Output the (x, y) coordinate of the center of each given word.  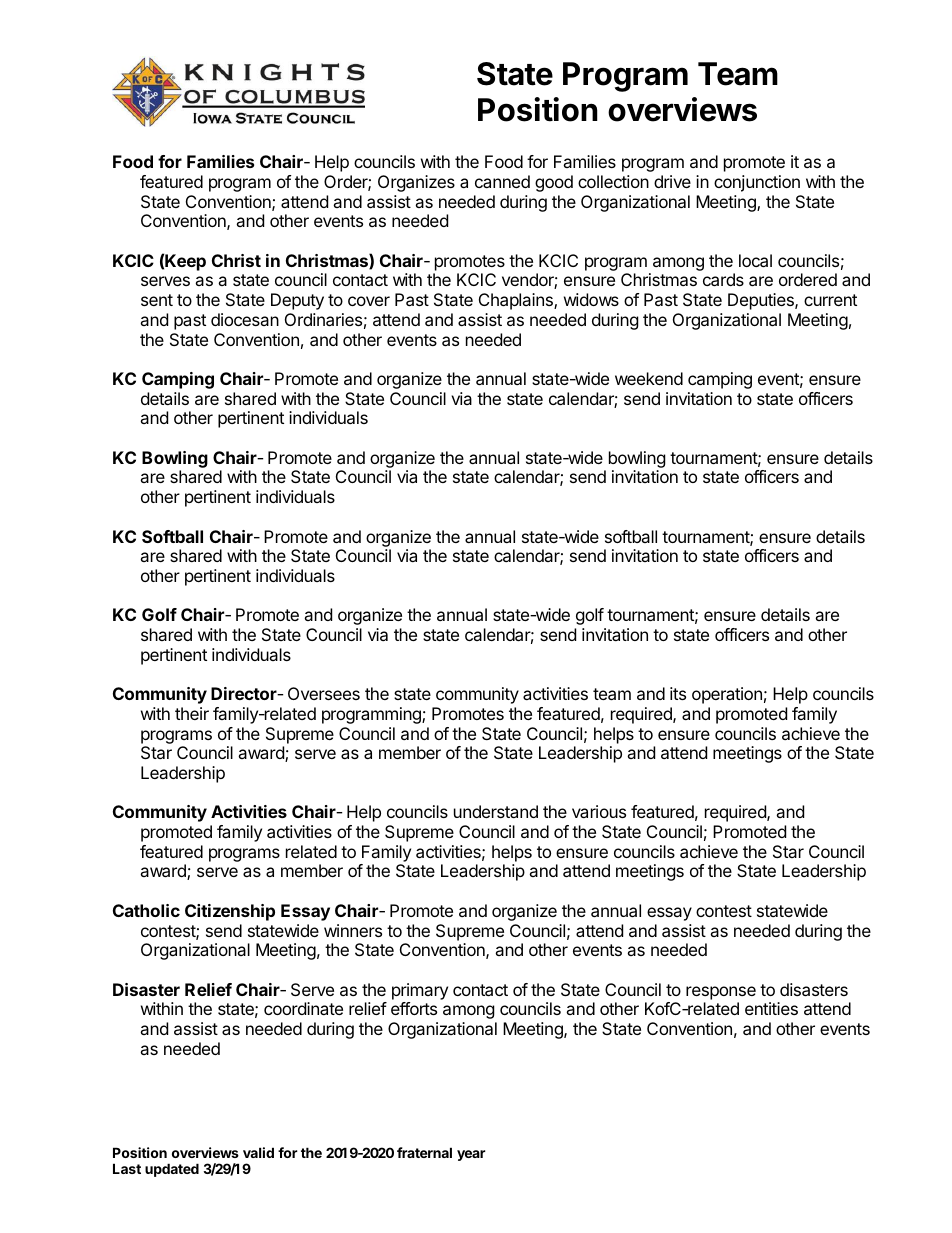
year (471, 1155)
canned (502, 181)
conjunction (757, 183)
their (192, 713)
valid (258, 1152)
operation (727, 695)
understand (496, 811)
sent (157, 300)
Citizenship (230, 912)
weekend (649, 378)
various (599, 811)
